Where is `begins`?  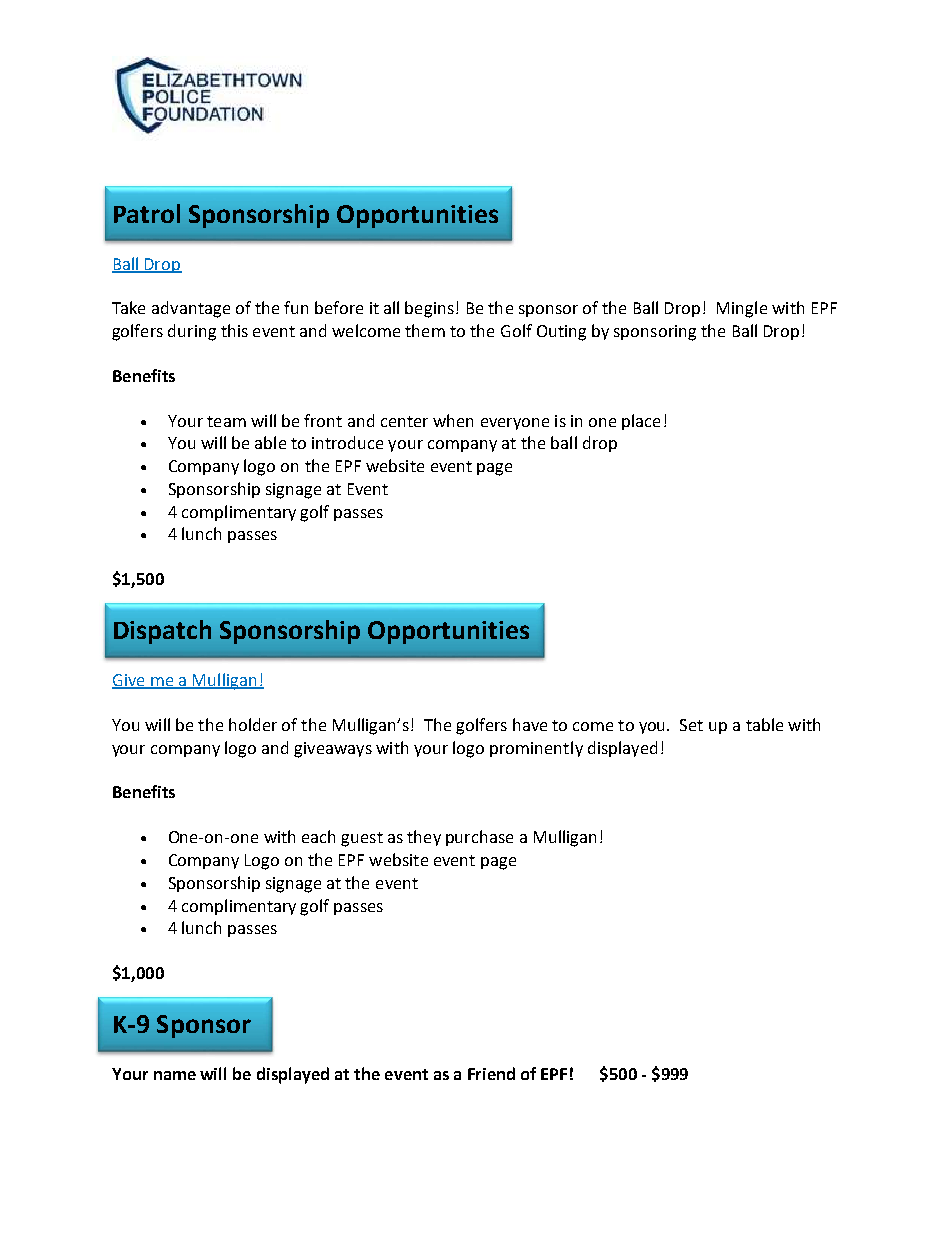
begins is located at coordinates (429, 309).
